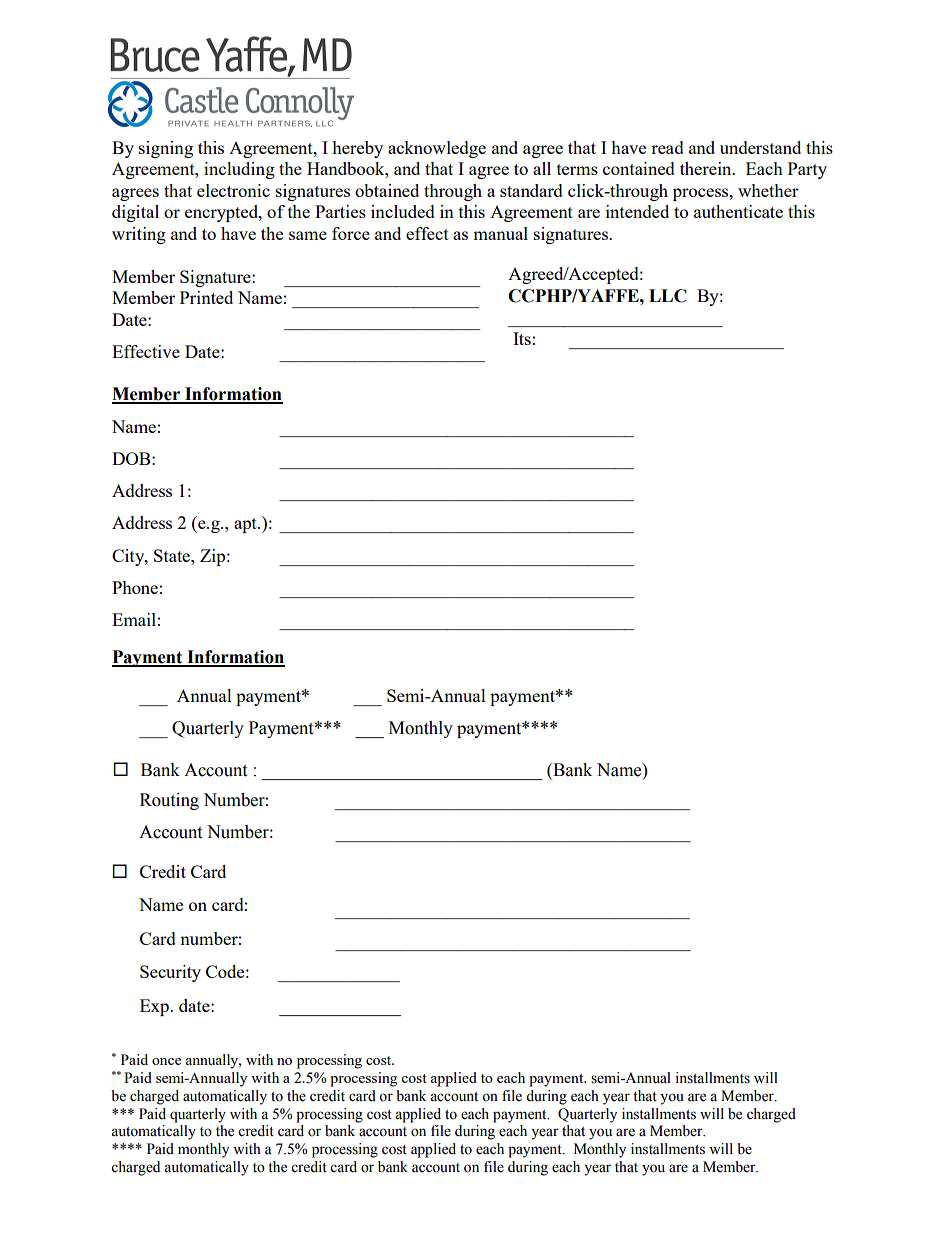  What do you see at coordinates (173, 555) in the document?
I see `State` at bounding box center [173, 555].
